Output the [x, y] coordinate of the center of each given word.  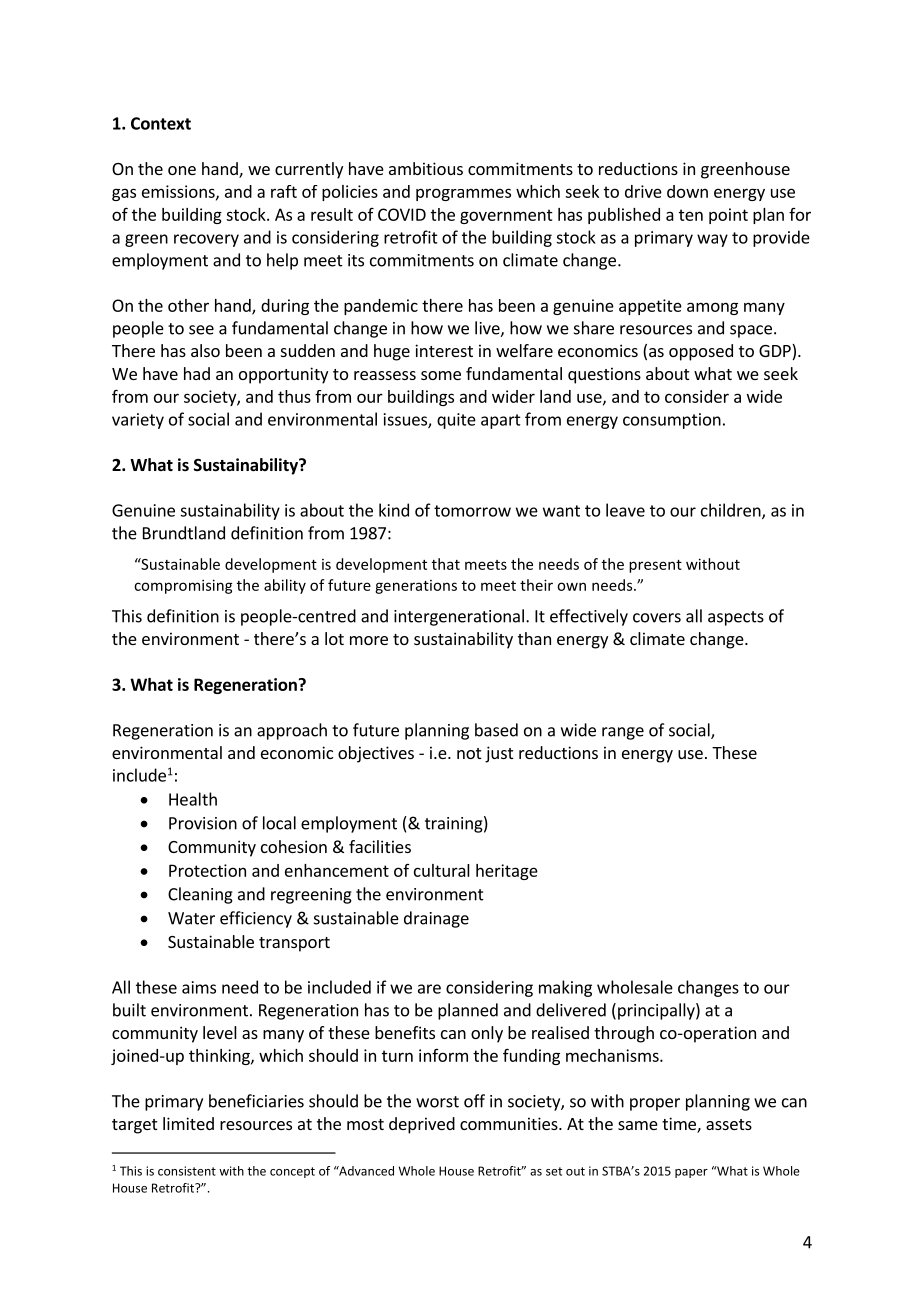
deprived [422, 1125]
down [687, 191]
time [680, 1125]
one [182, 170]
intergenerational [459, 617]
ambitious [426, 168]
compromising [183, 586]
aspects [736, 618]
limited [188, 1123]
